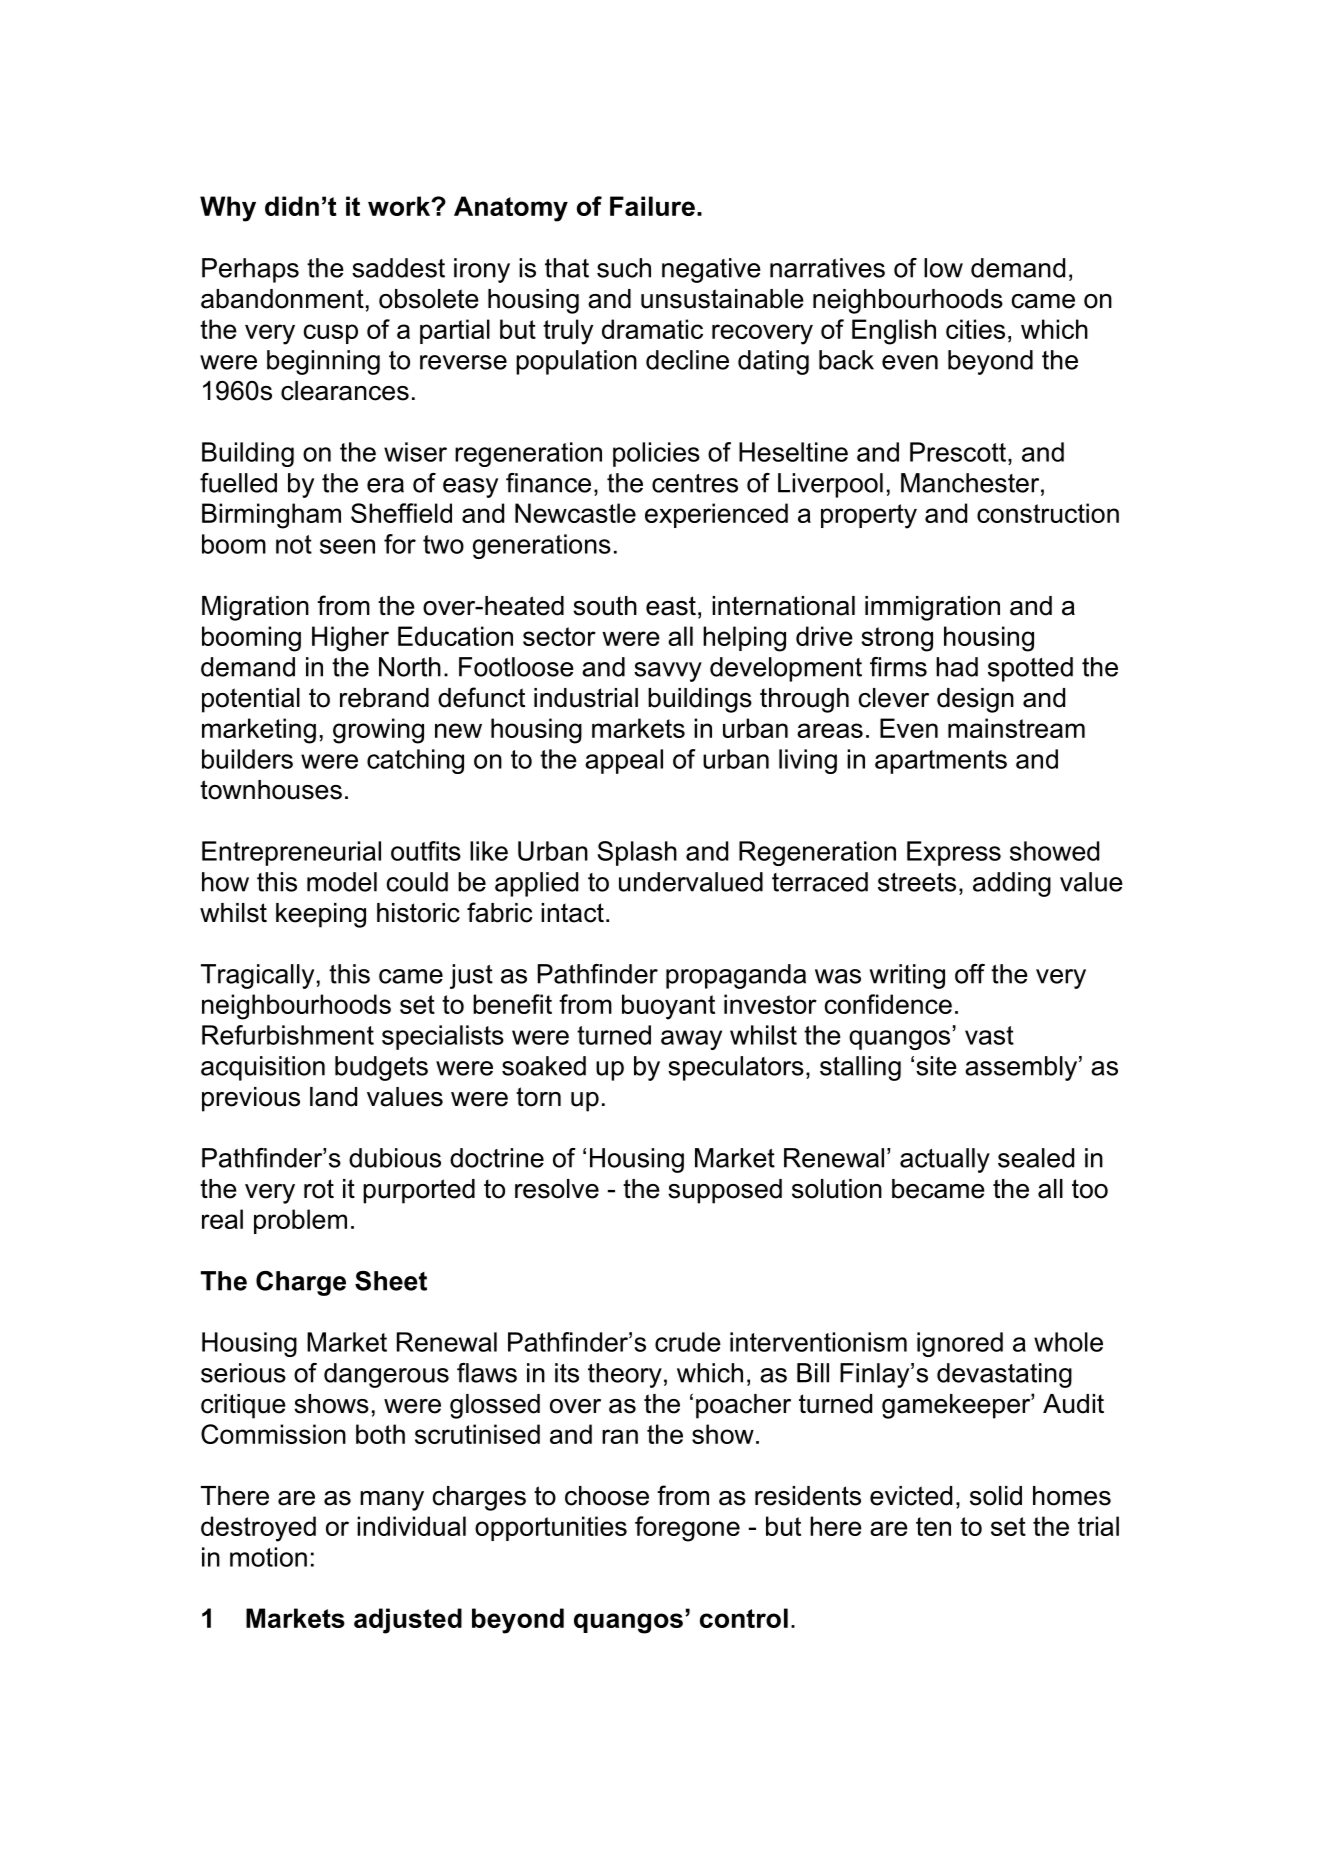 The width and height of the screenshot is (1324, 1873). What do you see at coordinates (1012, 884) in the screenshot?
I see `adding` at bounding box center [1012, 884].
